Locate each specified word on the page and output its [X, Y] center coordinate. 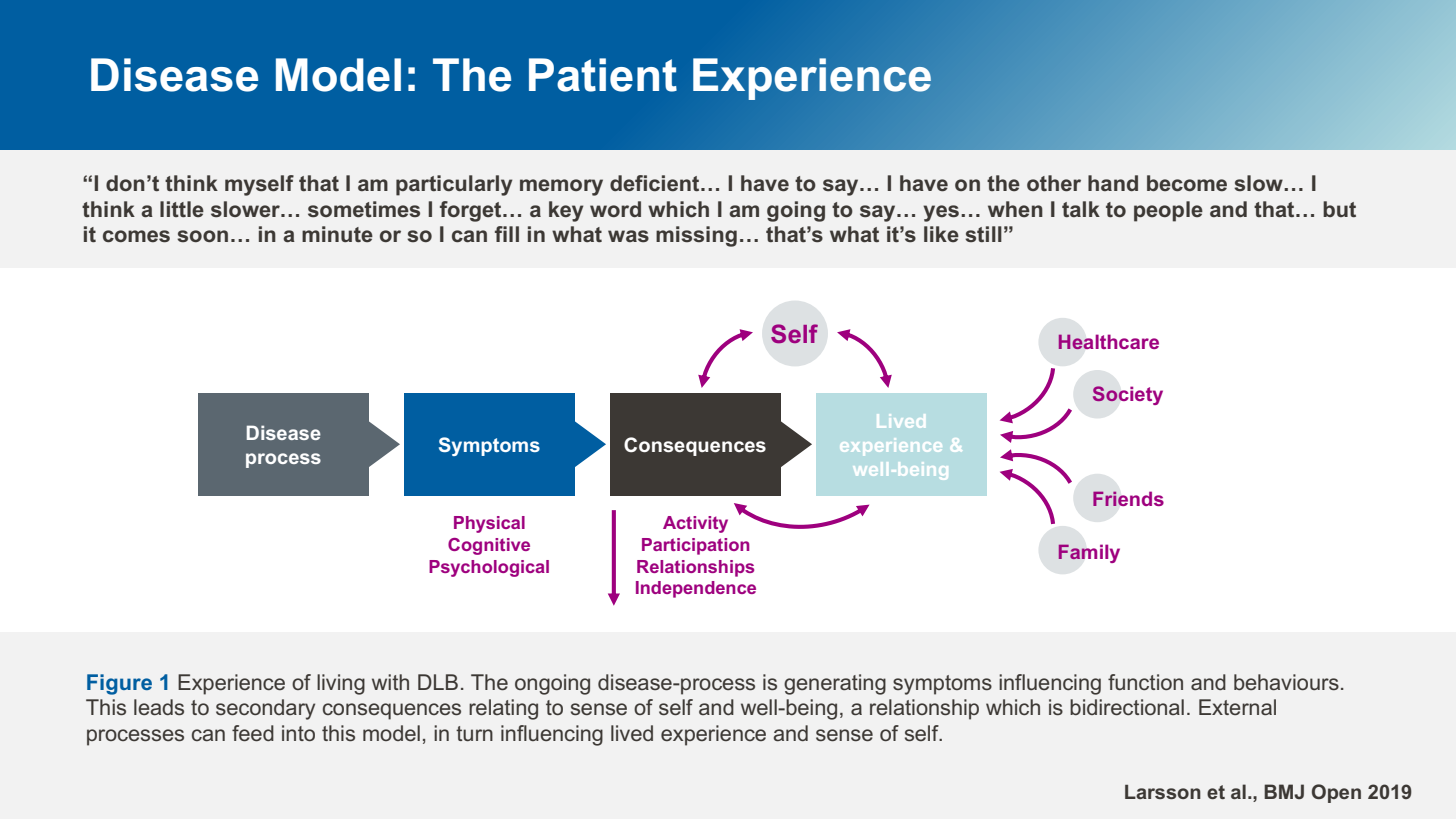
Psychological [489, 568]
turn [474, 733]
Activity [695, 524]
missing [696, 236]
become [1187, 183]
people [1168, 211]
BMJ [1284, 791]
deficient [656, 183]
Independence [696, 589]
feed [253, 733]
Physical [489, 524]
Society [1127, 395]
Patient [603, 75]
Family [1089, 553]
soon [202, 236]
